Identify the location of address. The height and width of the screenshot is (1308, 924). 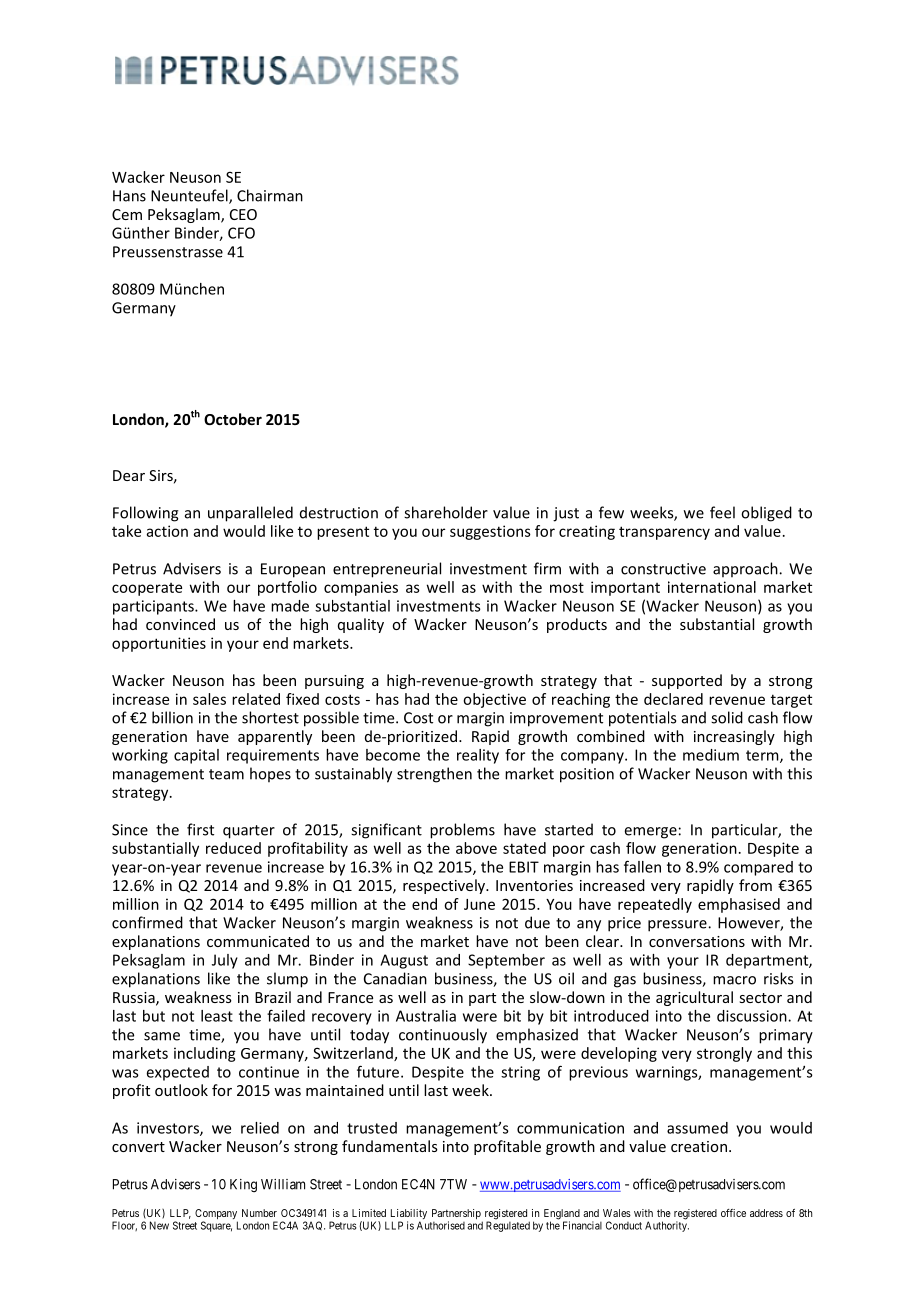
(766, 1213).
